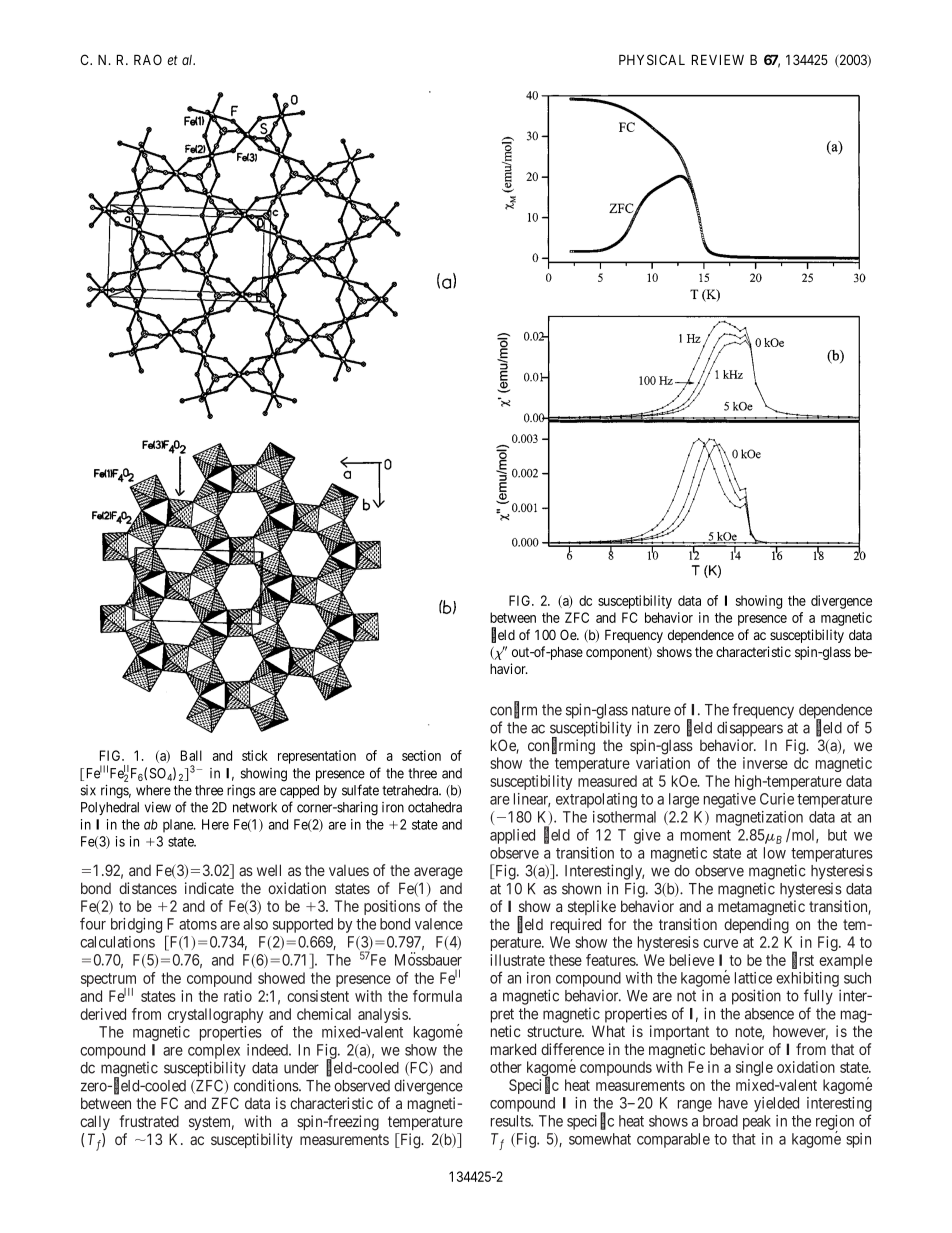 This document has height=1233, width=952. I want to click on inverse, so click(765, 763).
